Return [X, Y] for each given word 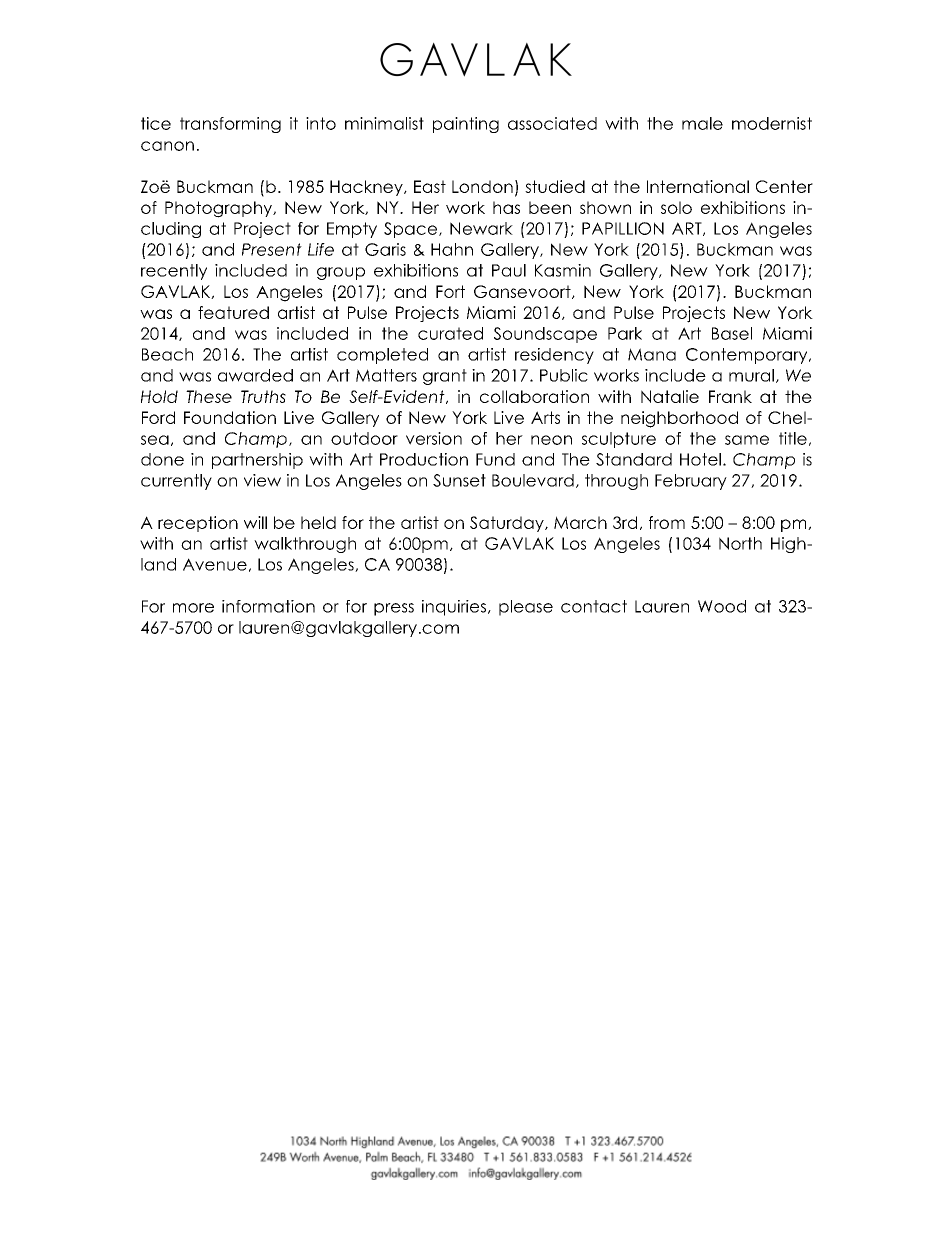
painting [466, 125]
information [268, 606]
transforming [230, 125]
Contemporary [748, 356]
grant [445, 377]
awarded [255, 375]
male [702, 123]
